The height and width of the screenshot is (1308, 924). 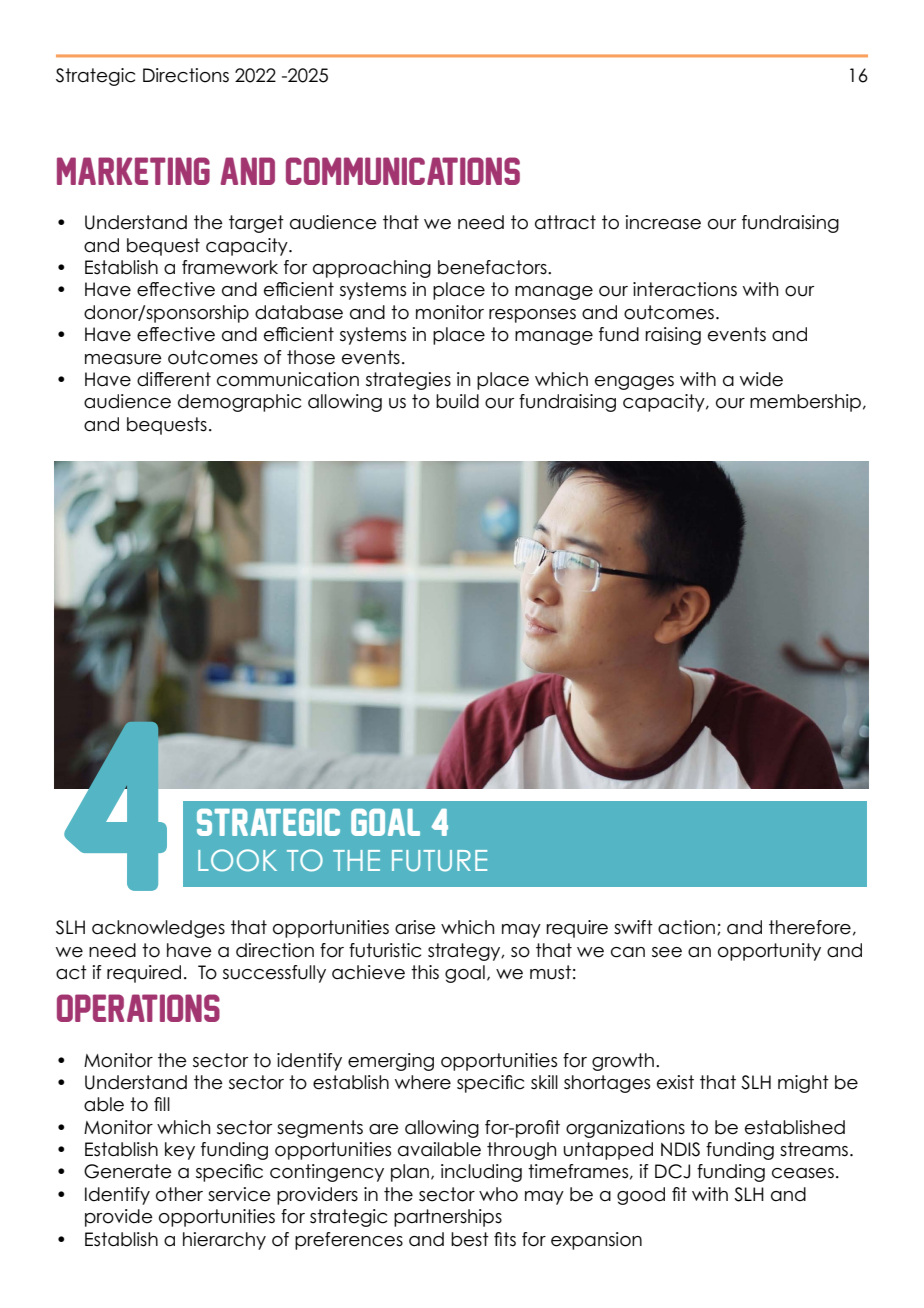 I want to click on other, so click(x=179, y=1194).
